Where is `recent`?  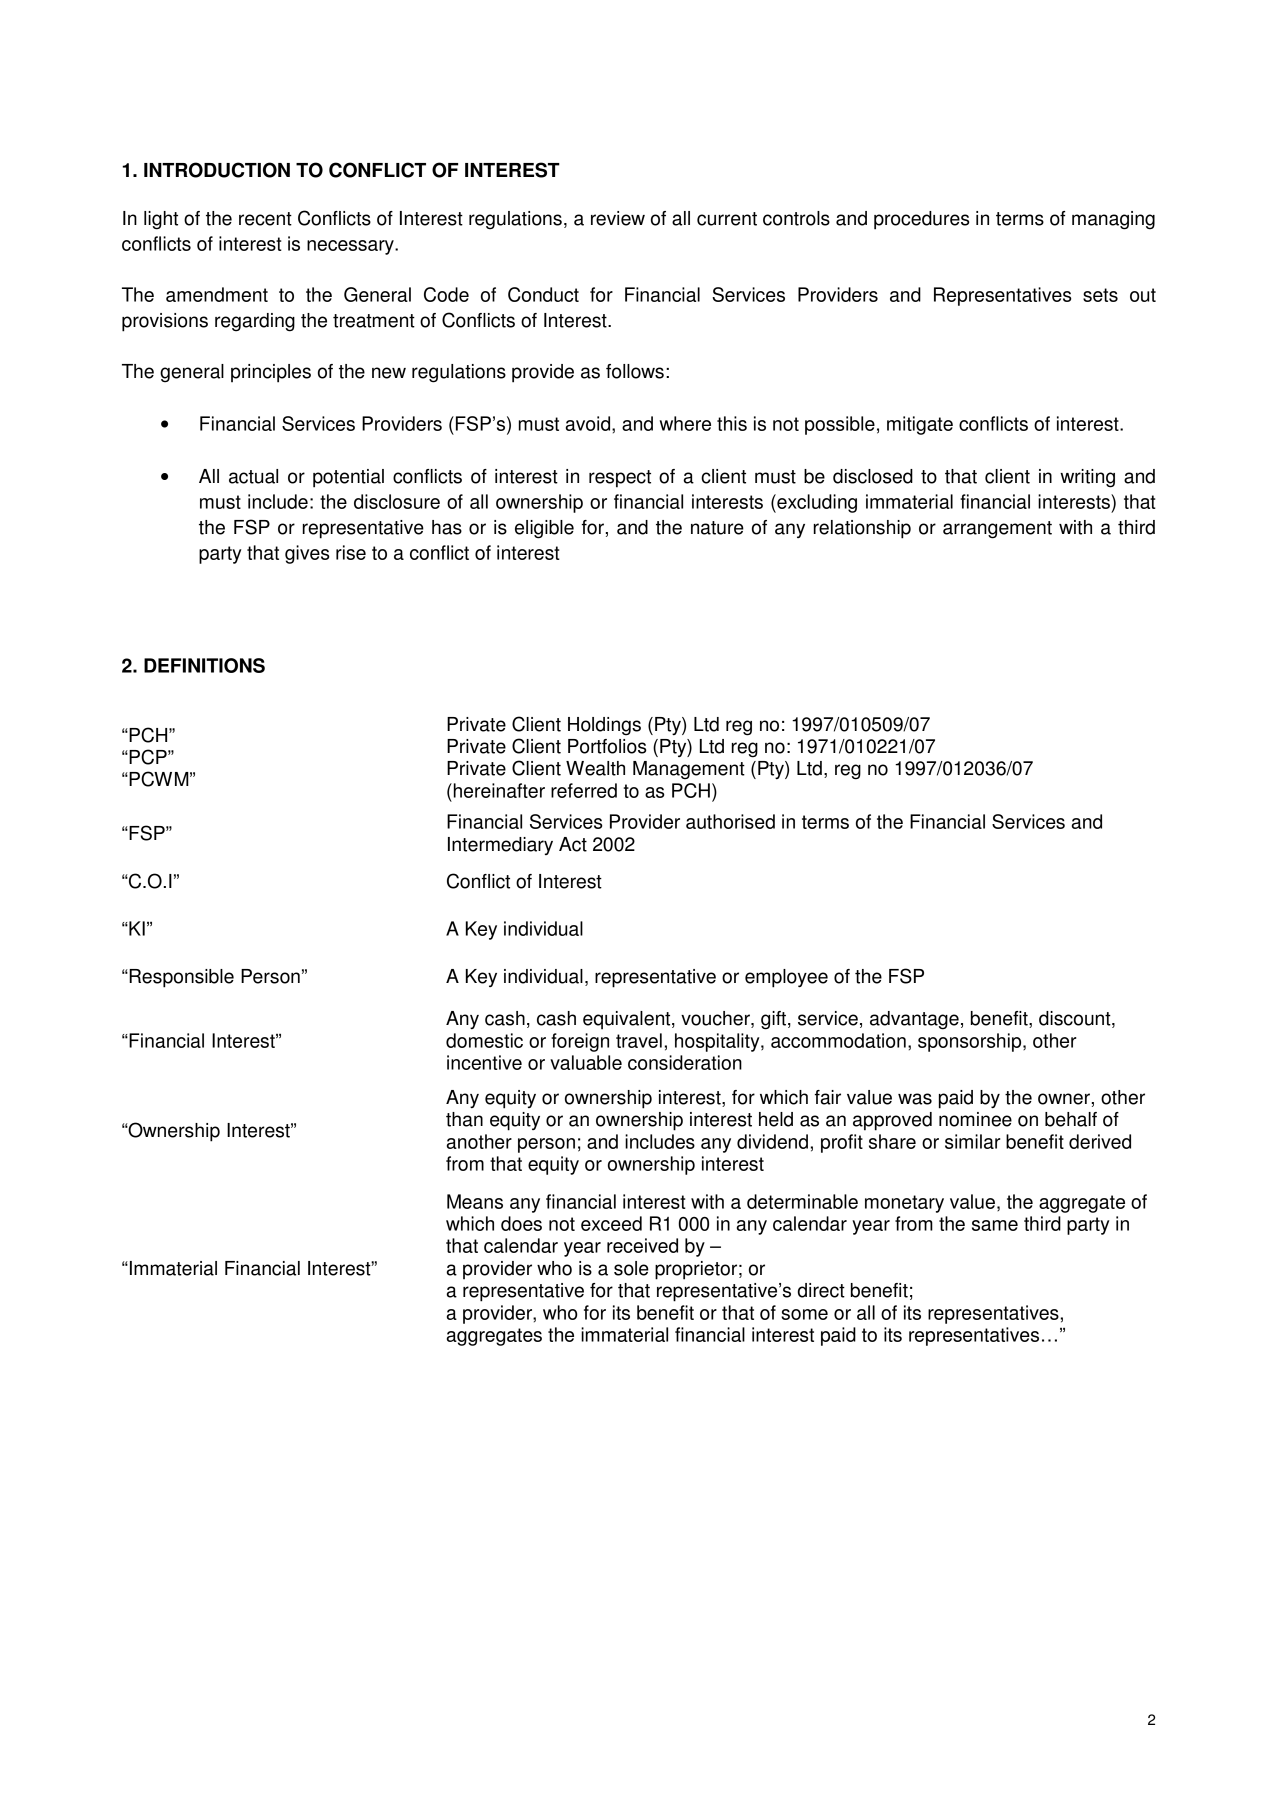 recent is located at coordinates (265, 219).
